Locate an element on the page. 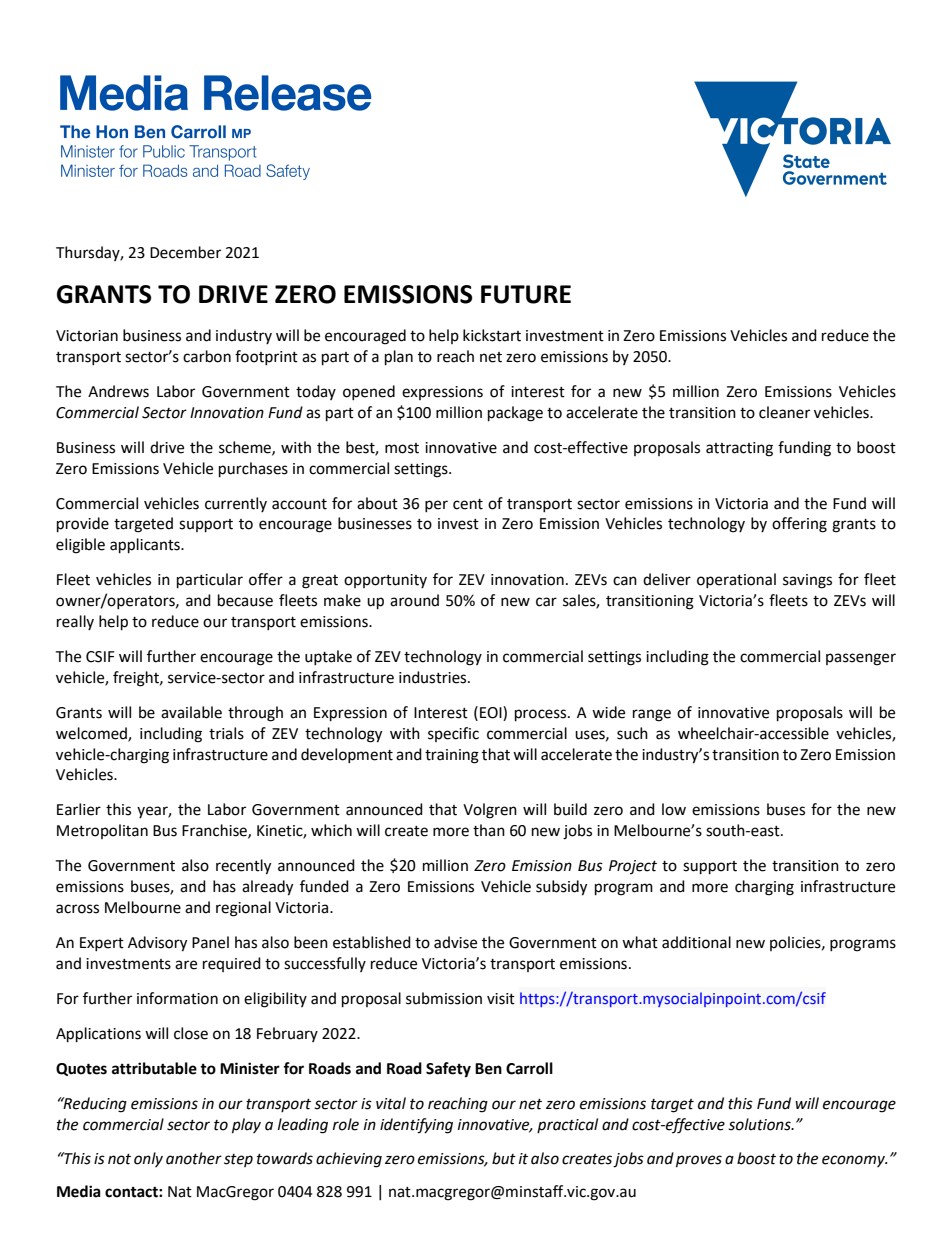 The height and width of the image is (1233, 952). range is located at coordinates (652, 715).
